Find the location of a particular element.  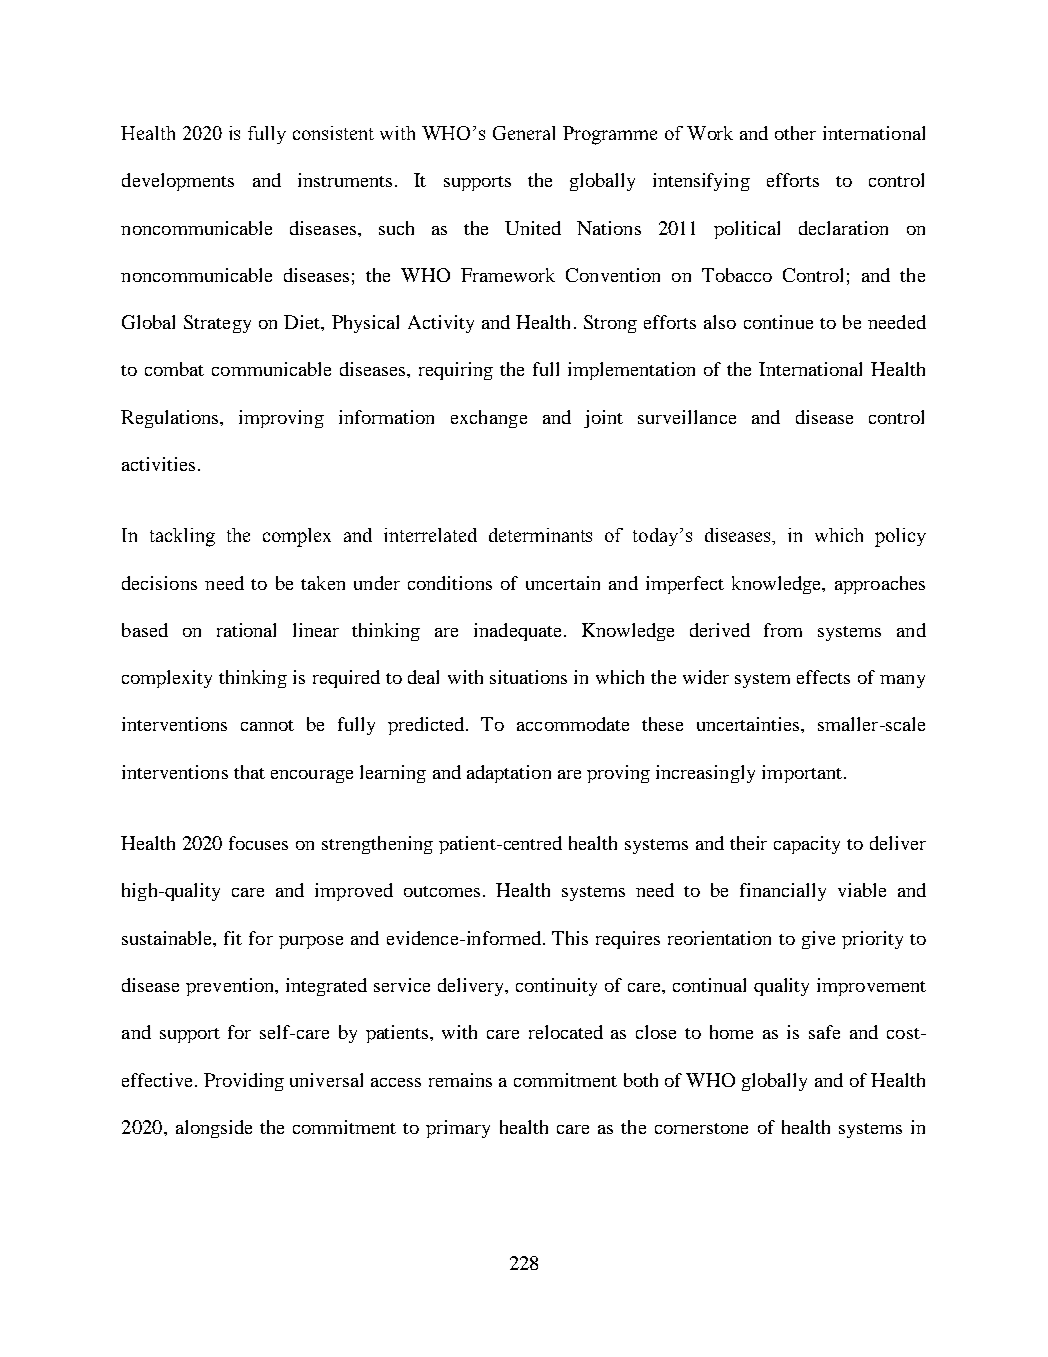

requiring is located at coordinates (456, 371).
